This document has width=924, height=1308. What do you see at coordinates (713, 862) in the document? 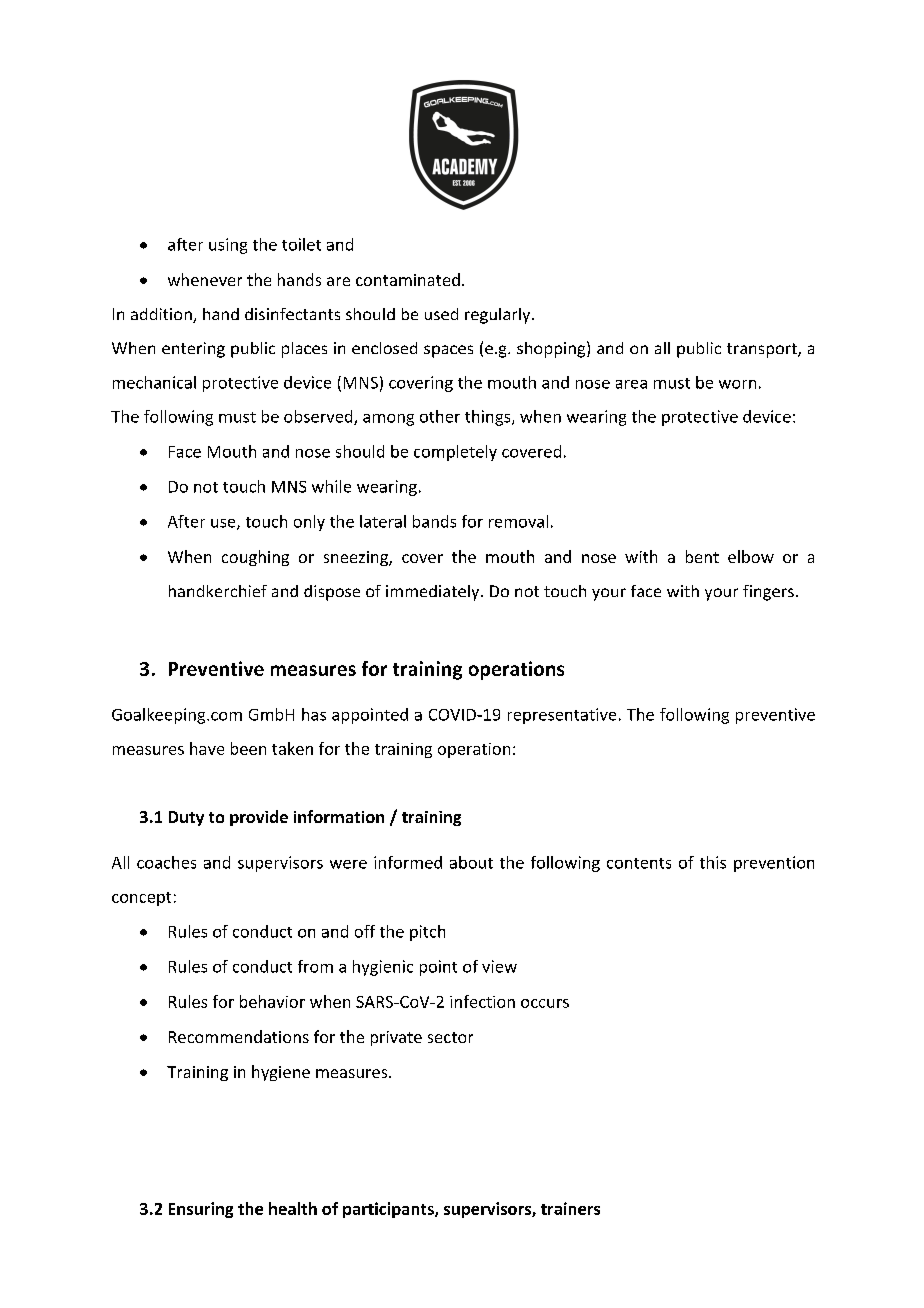
I see `this` at bounding box center [713, 862].
